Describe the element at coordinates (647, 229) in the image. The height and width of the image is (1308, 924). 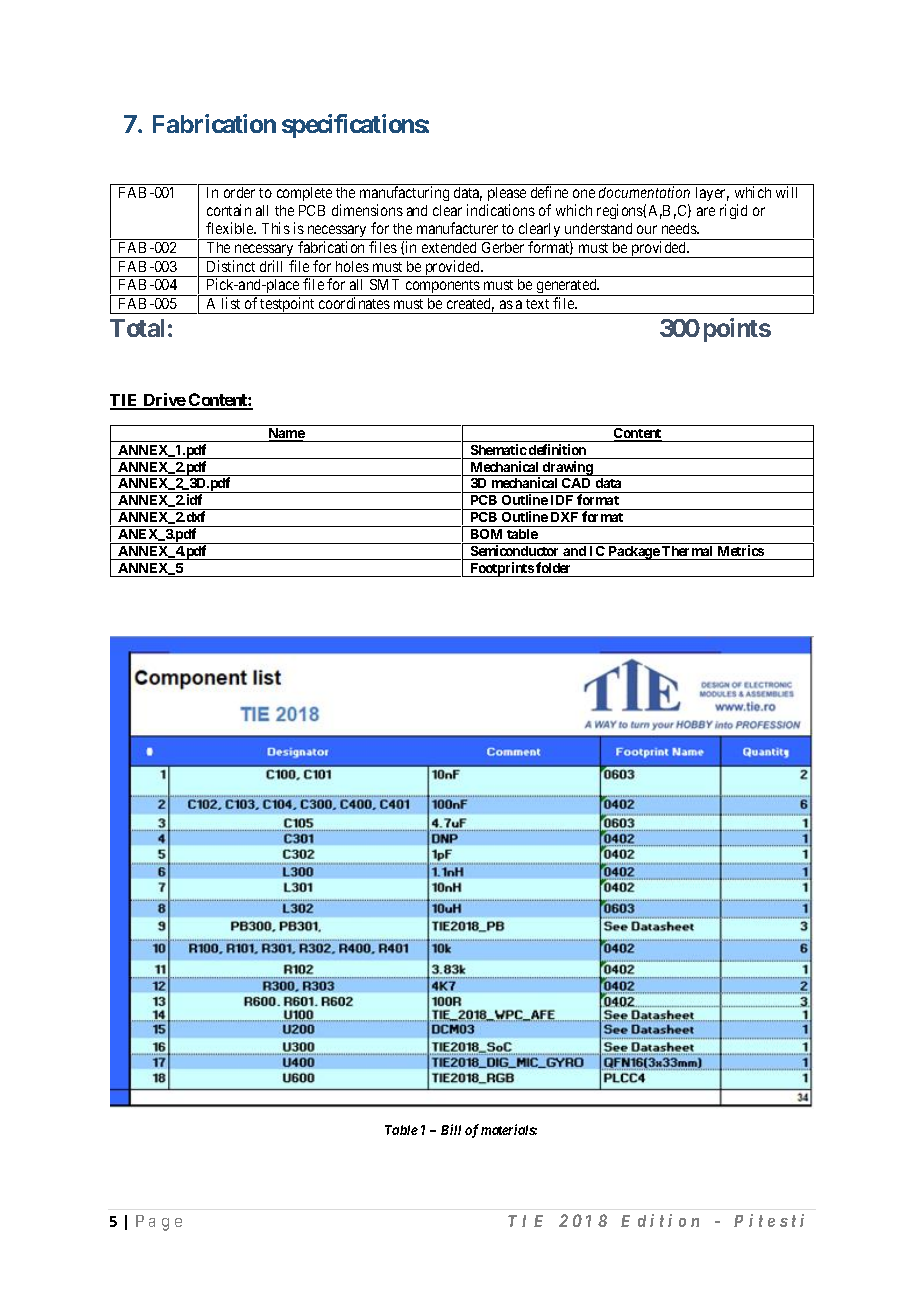
I see `our` at that location.
